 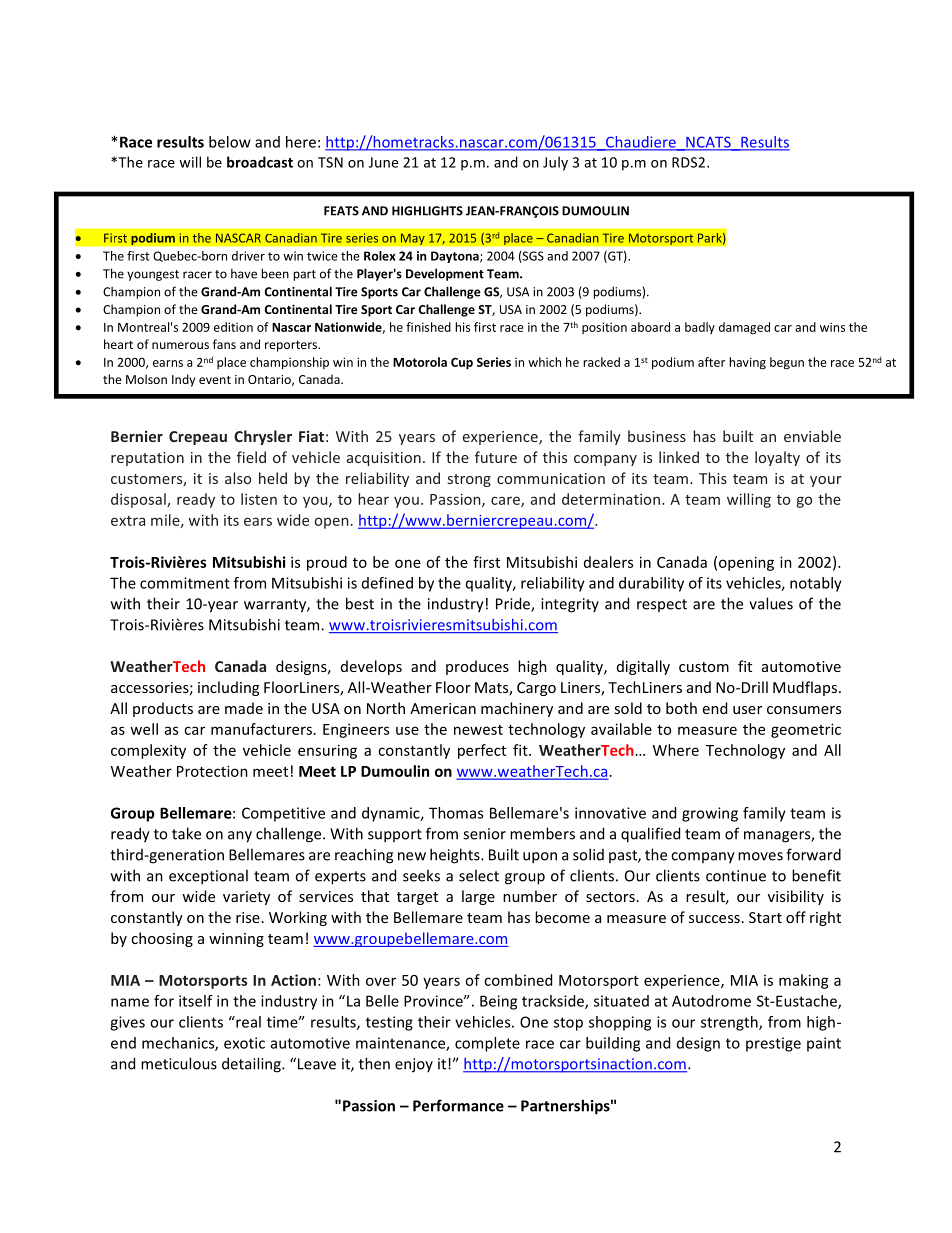 What do you see at coordinates (458, 1105) in the image?
I see `Performance` at bounding box center [458, 1105].
